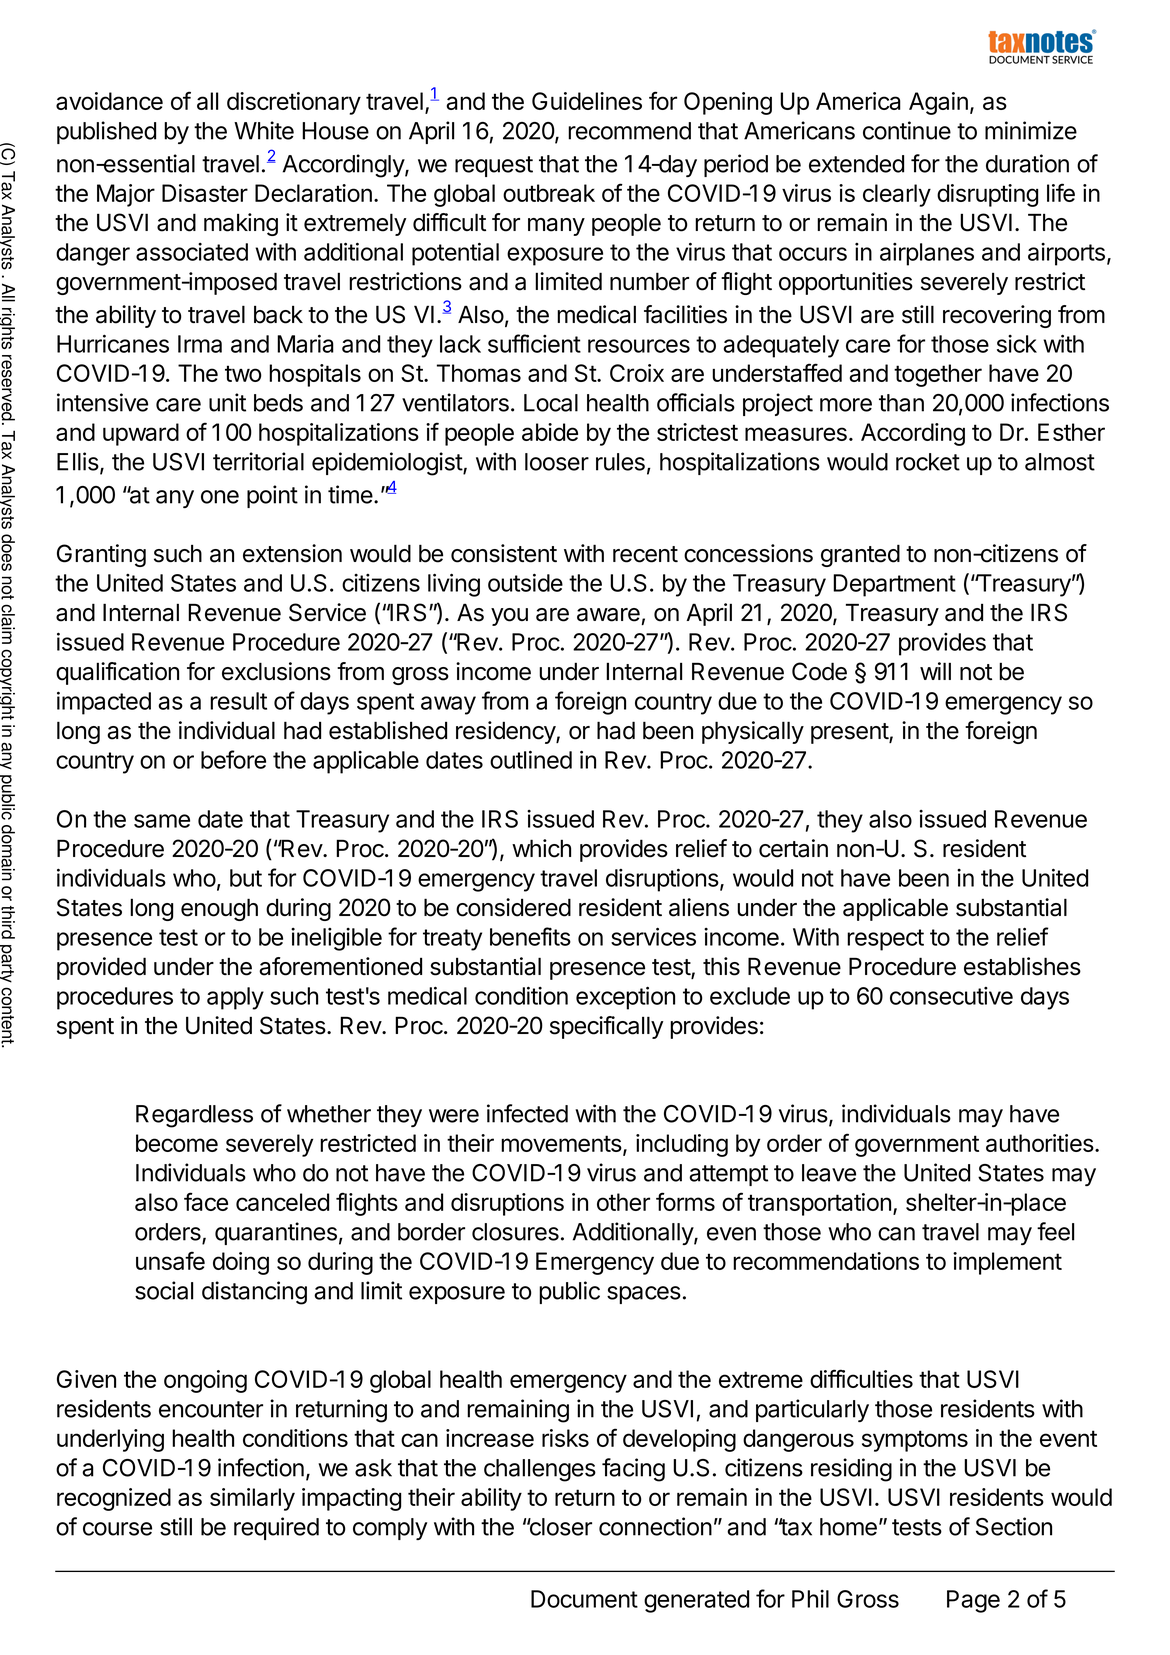 This screenshot has height=1655, width=1170. Describe the element at coordinates (276, 1528) in the screenshot. I see `required` at that location.
